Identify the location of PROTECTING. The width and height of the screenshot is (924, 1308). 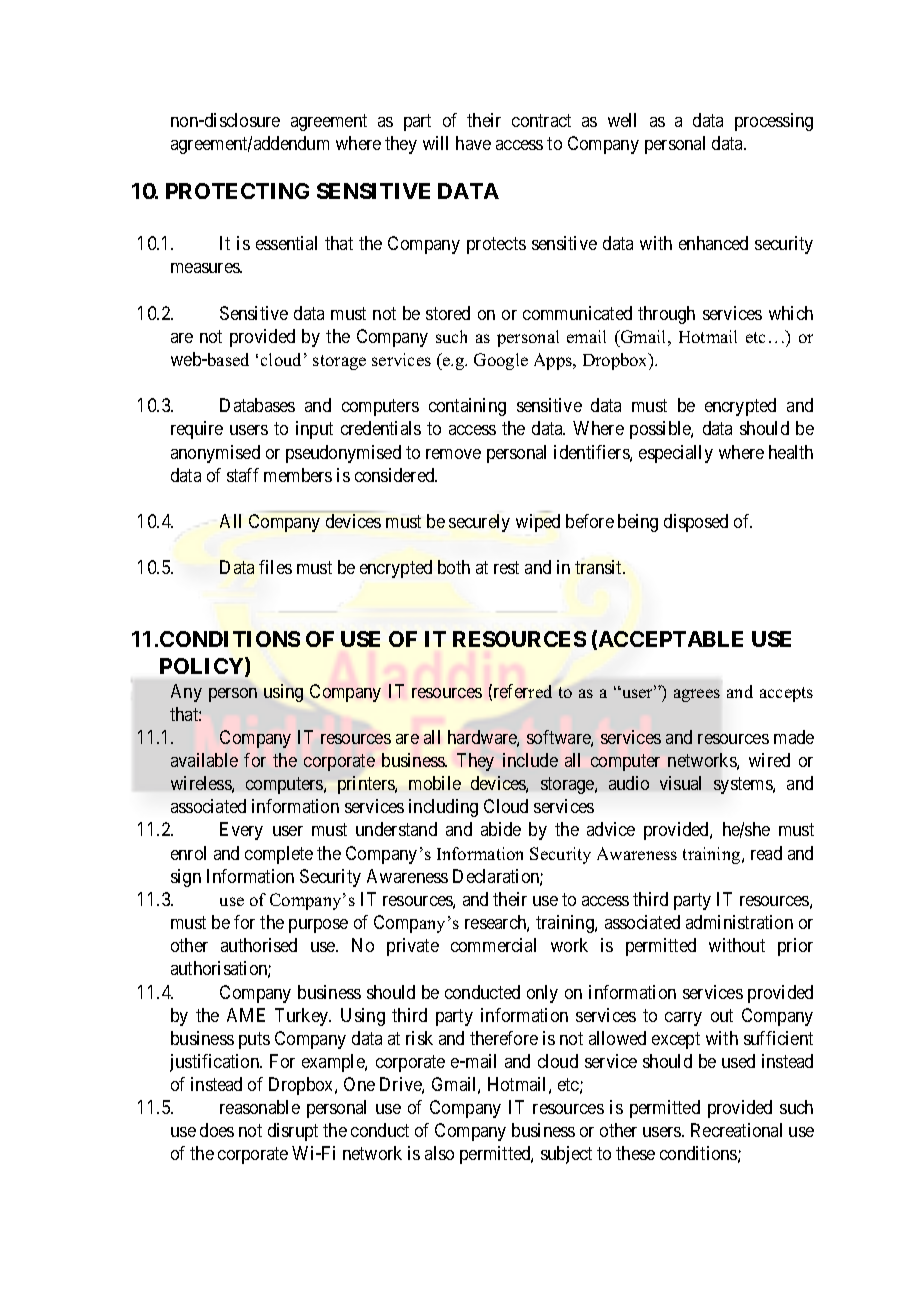
(237, 191).
